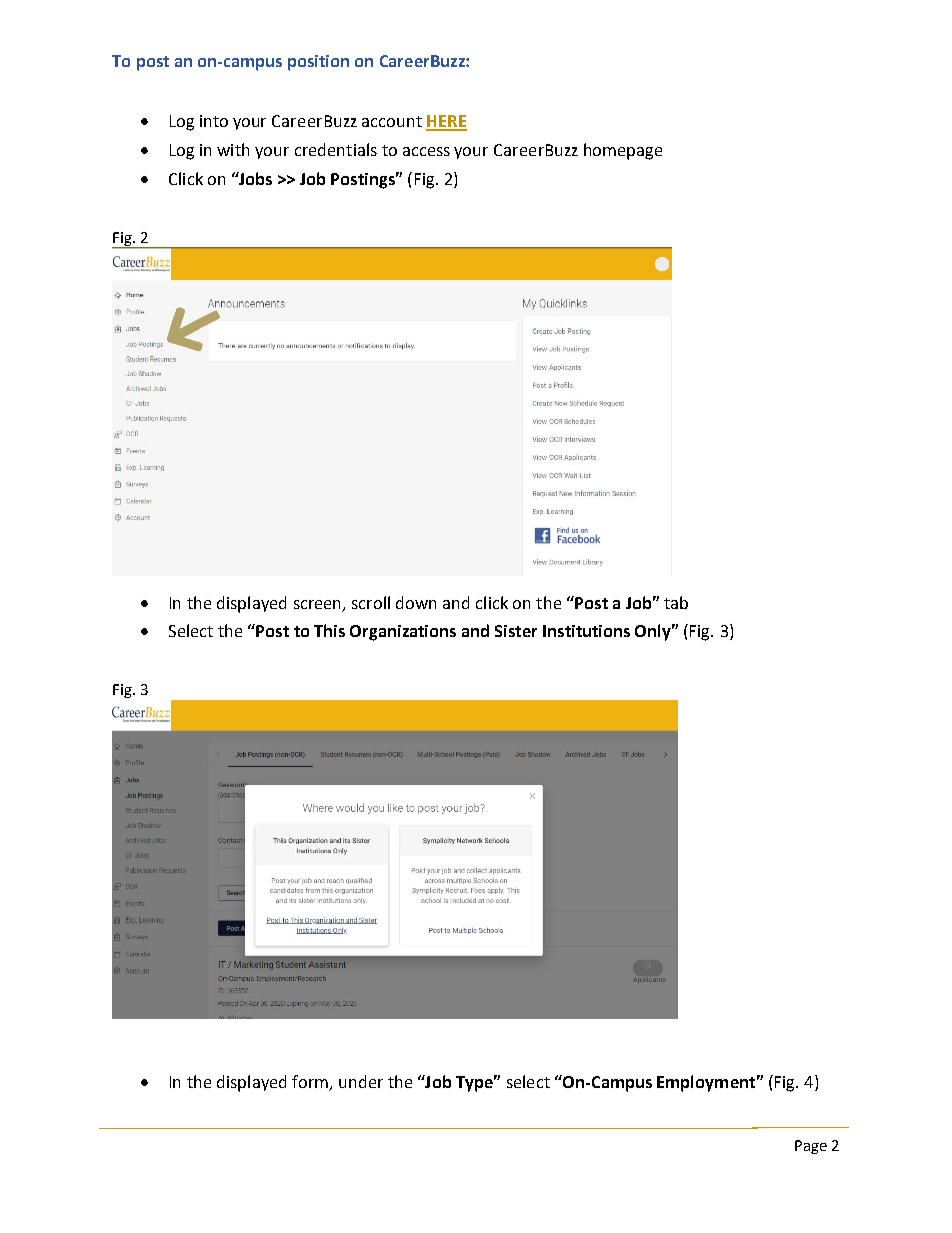  Describe the element at coordinates (586, 631) in the page. I see `Institutions` at that location.
